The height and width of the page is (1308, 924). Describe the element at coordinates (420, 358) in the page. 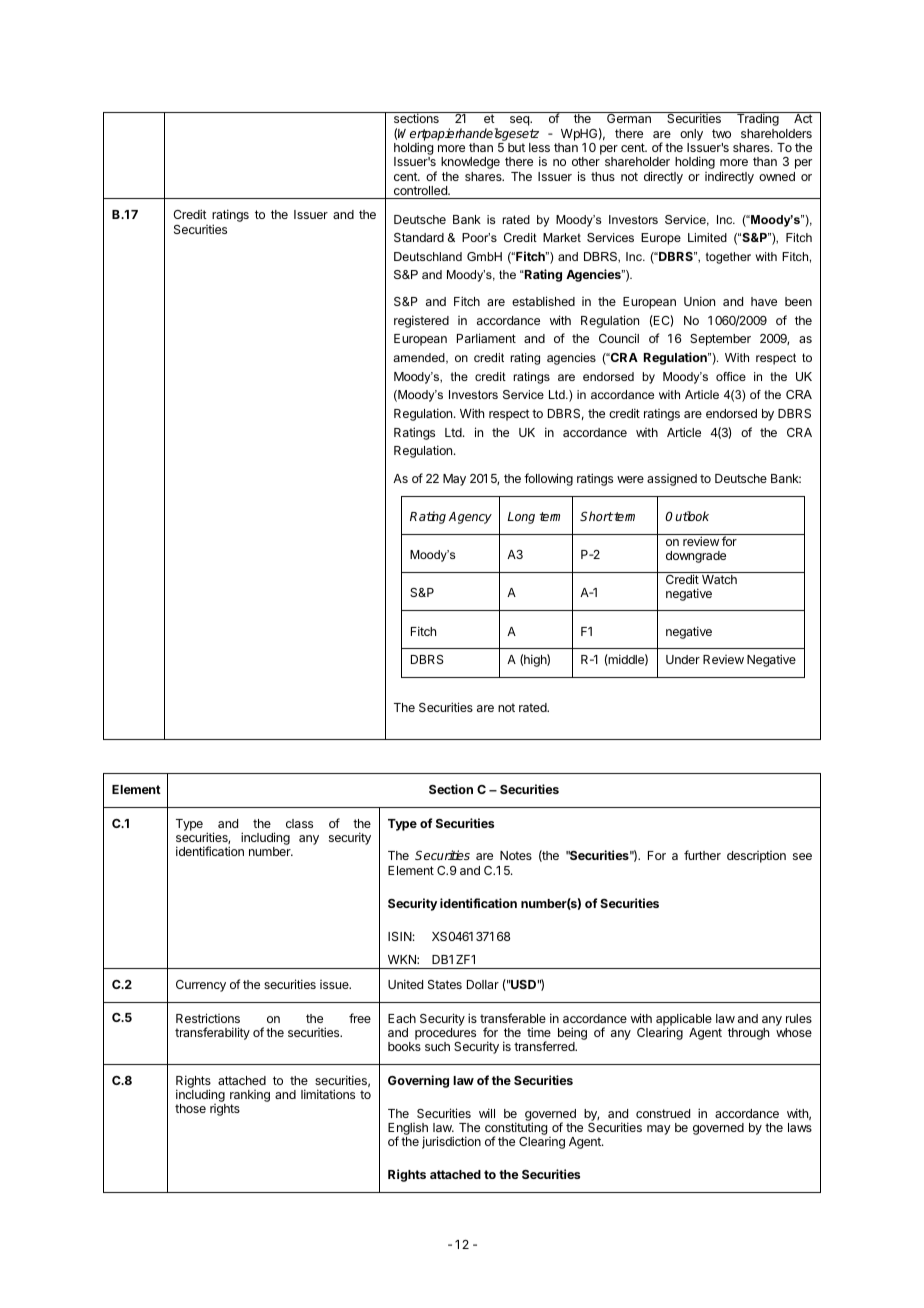

I see `amended` at that location.
